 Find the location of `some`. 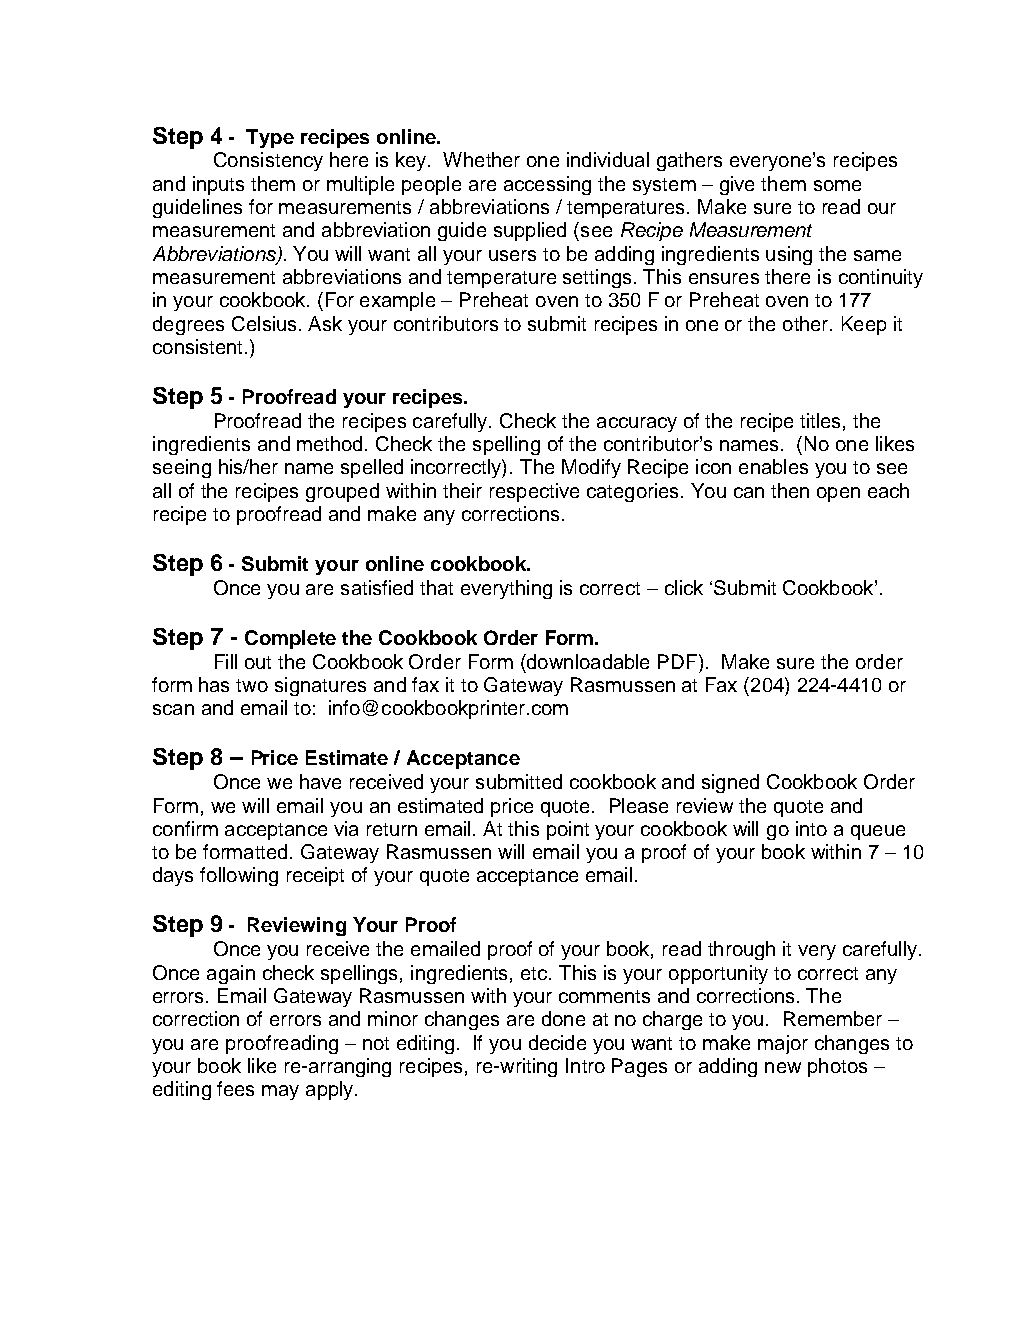

some is located at coordinates (837, 185).
